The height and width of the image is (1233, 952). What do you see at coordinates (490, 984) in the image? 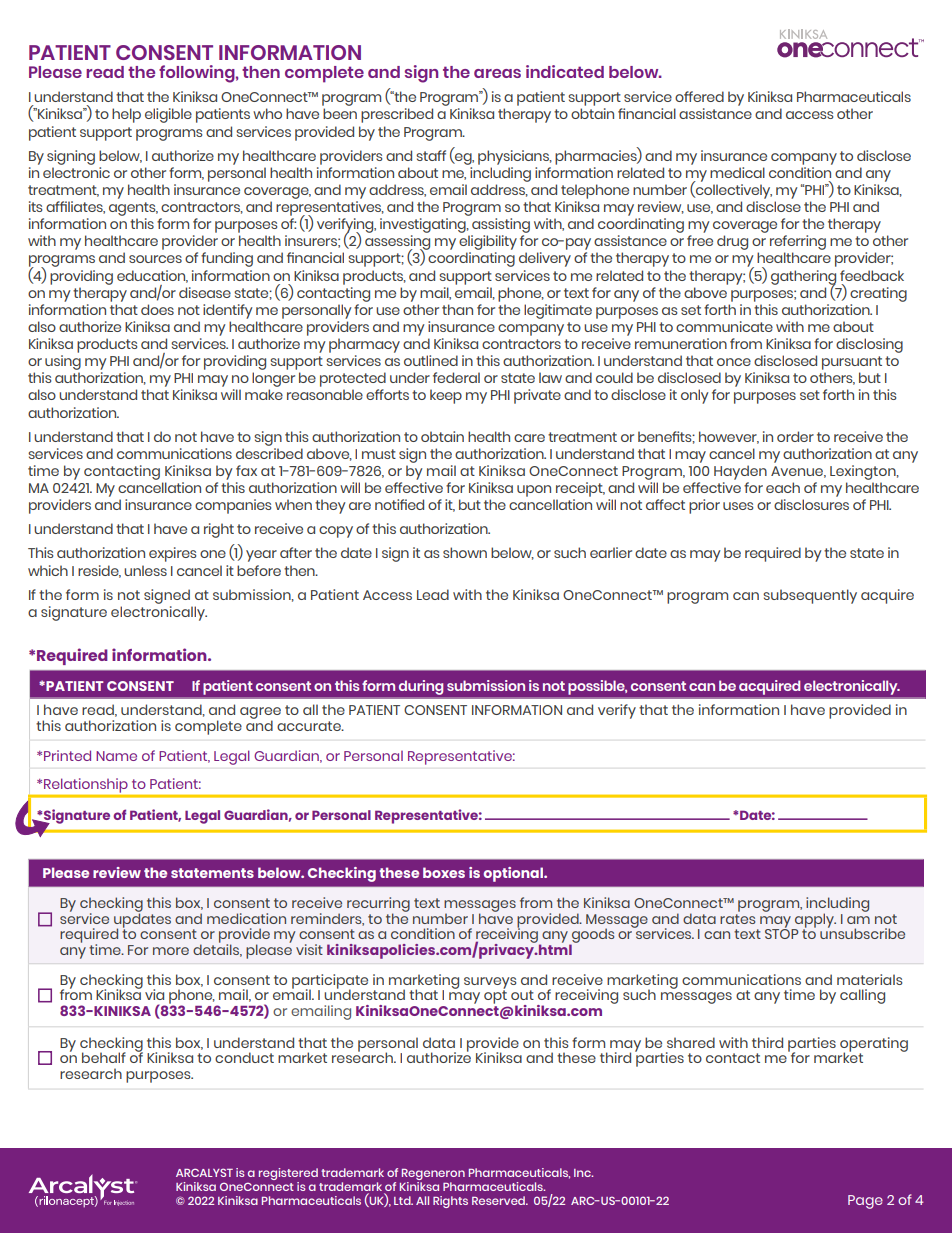
I see `surveys` at bounding box center [490, 984].
